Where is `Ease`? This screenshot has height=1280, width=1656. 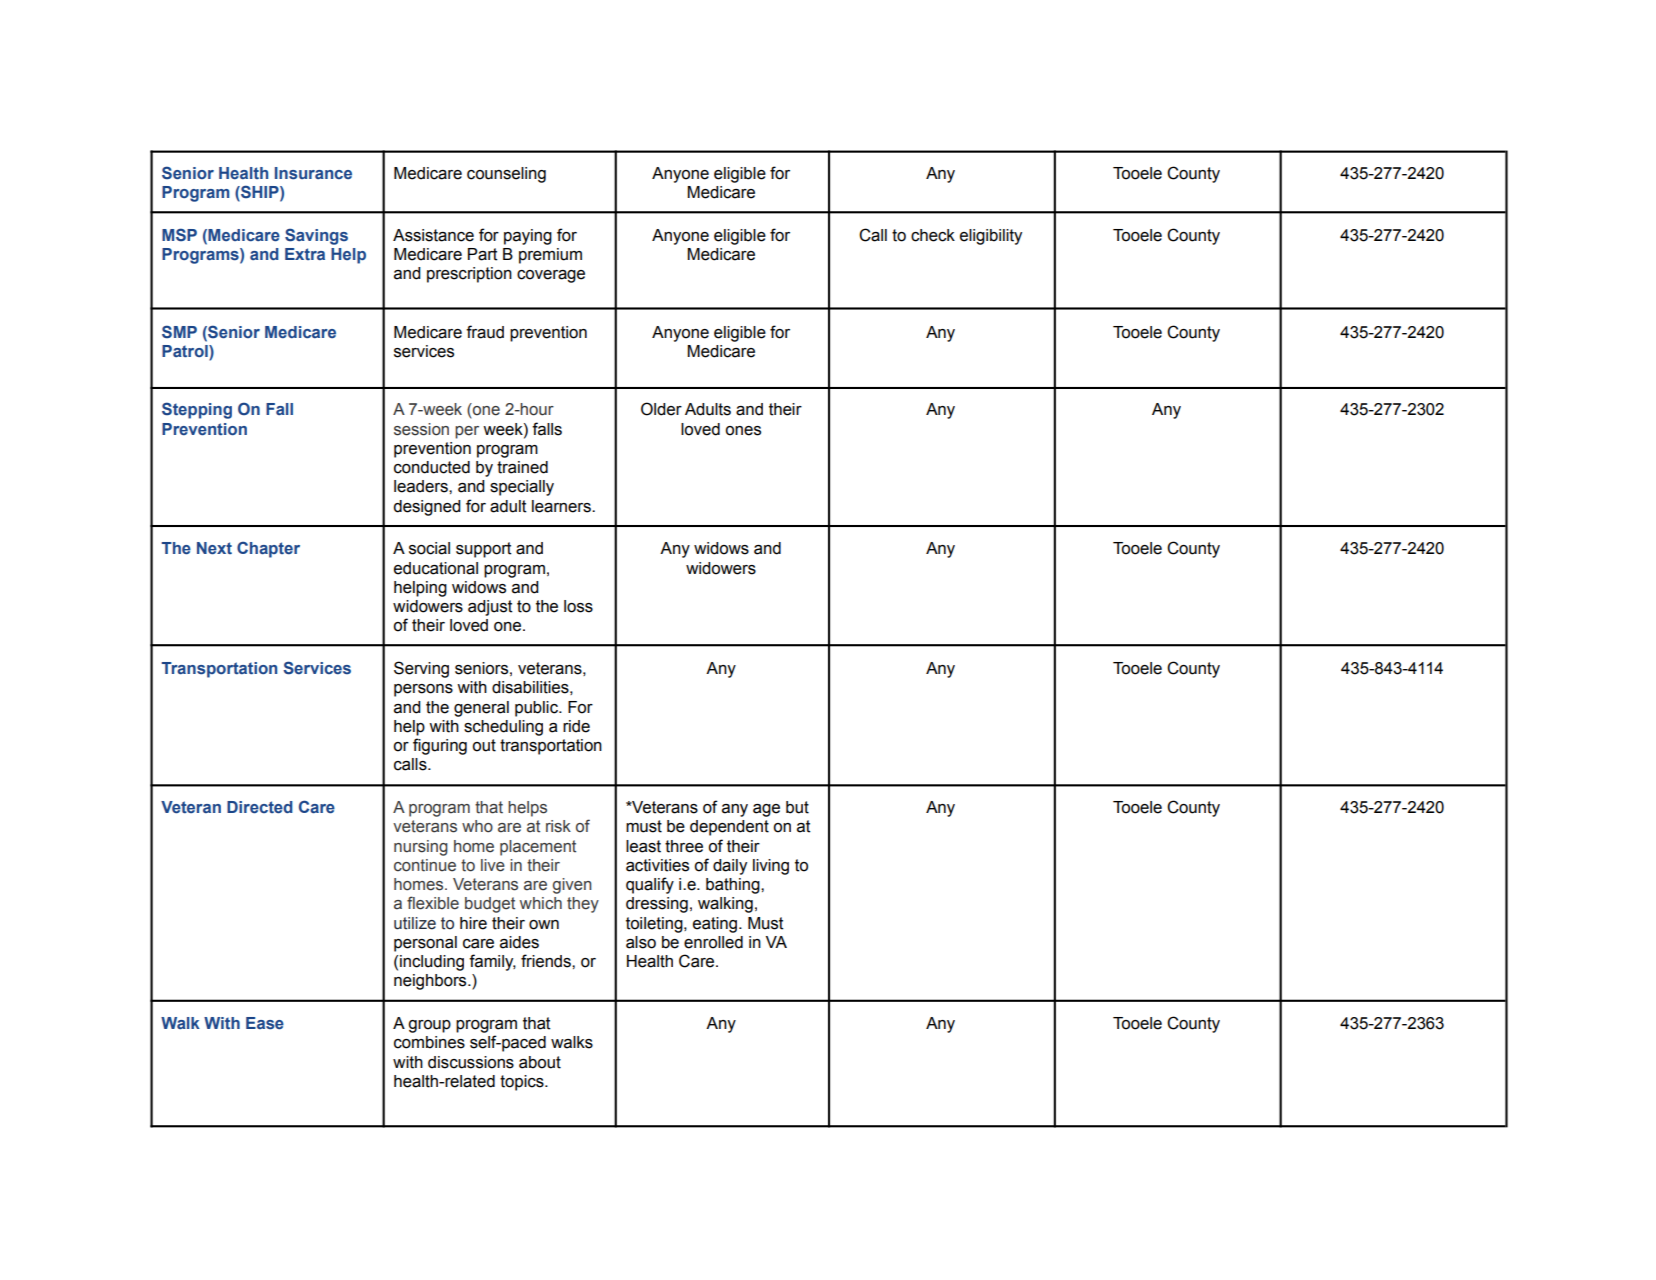
Ease is located at coordinates (265, 1023).
